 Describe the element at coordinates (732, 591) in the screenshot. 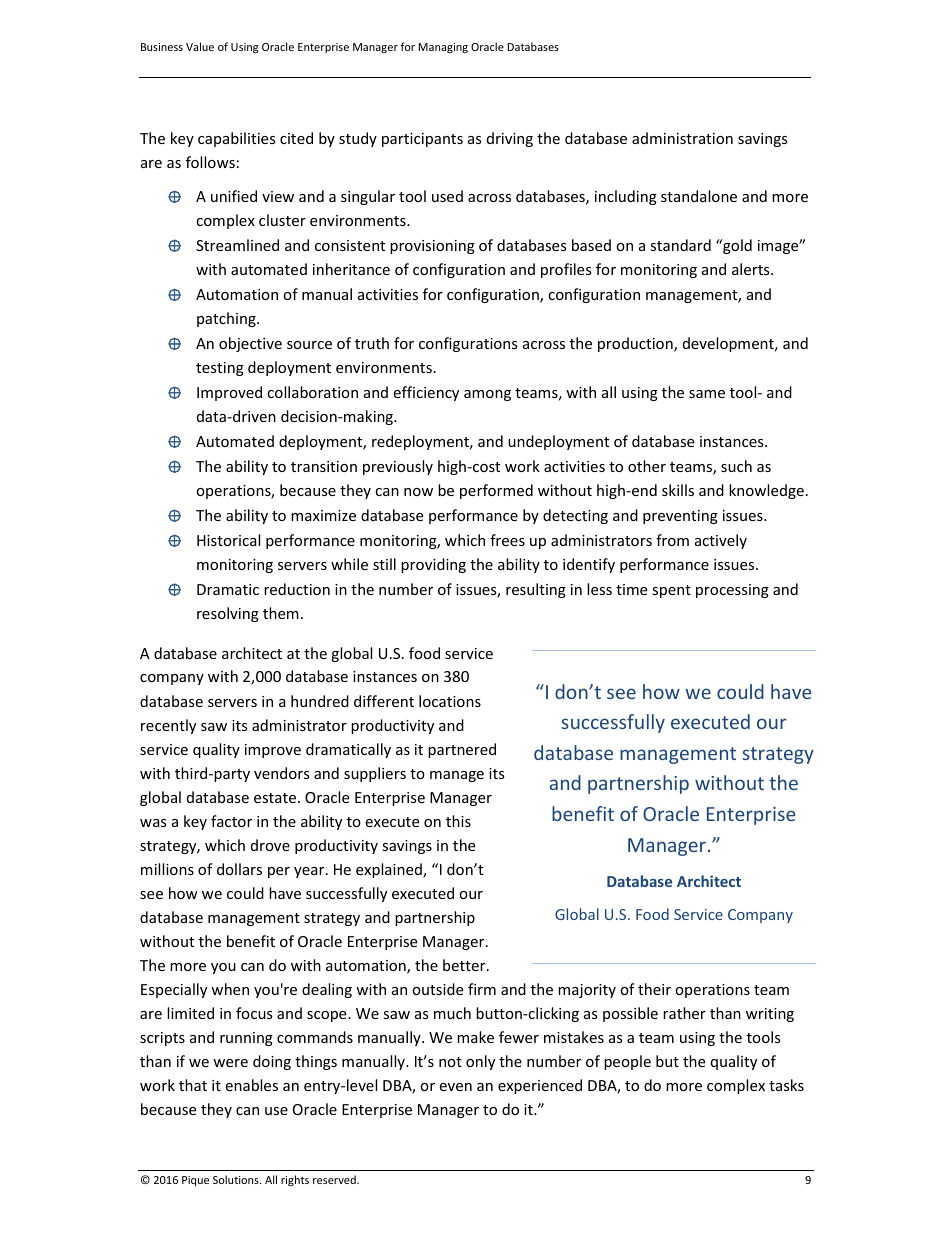

I see `processing` at that location.
